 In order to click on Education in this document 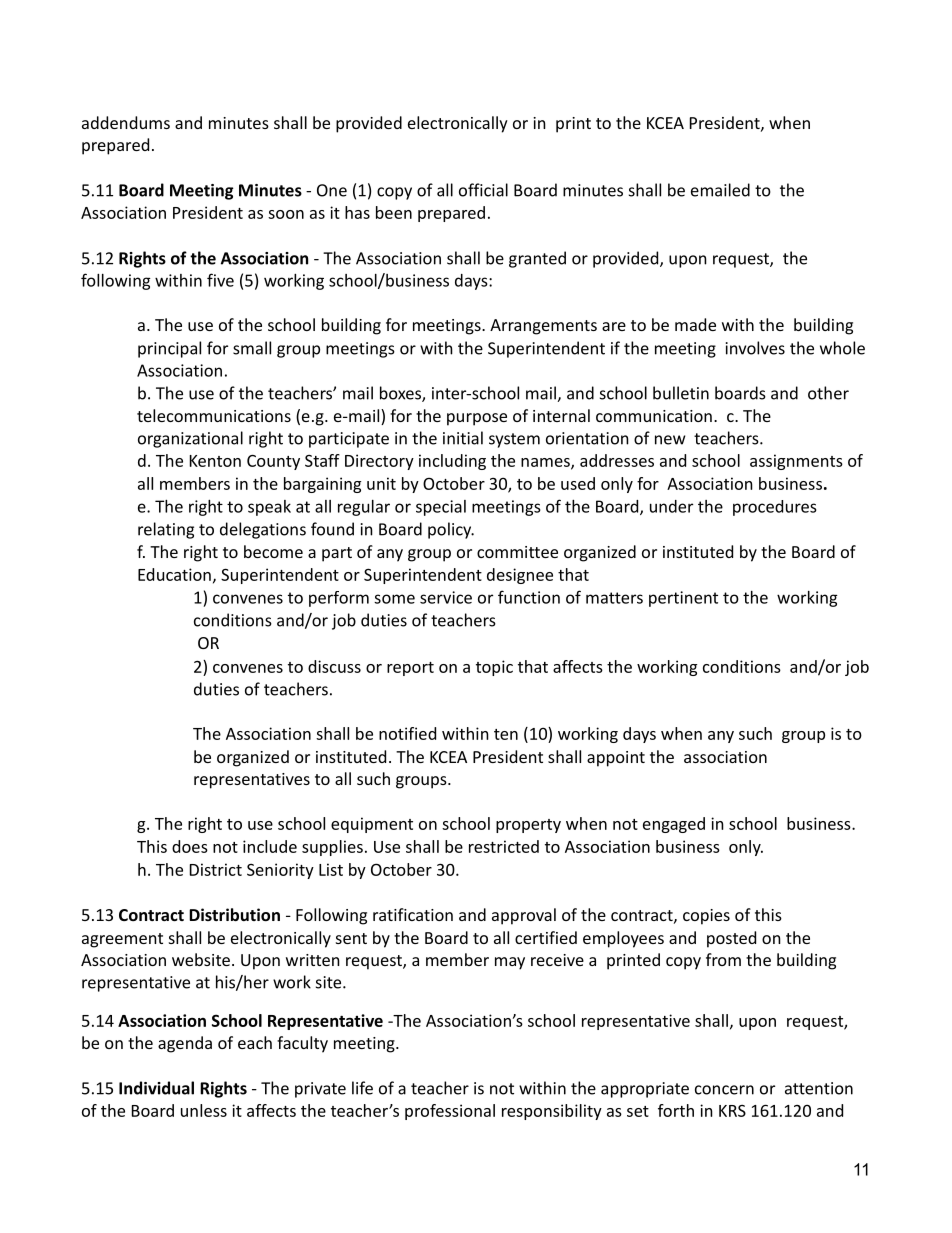, I will do `click(174, 574)`.
